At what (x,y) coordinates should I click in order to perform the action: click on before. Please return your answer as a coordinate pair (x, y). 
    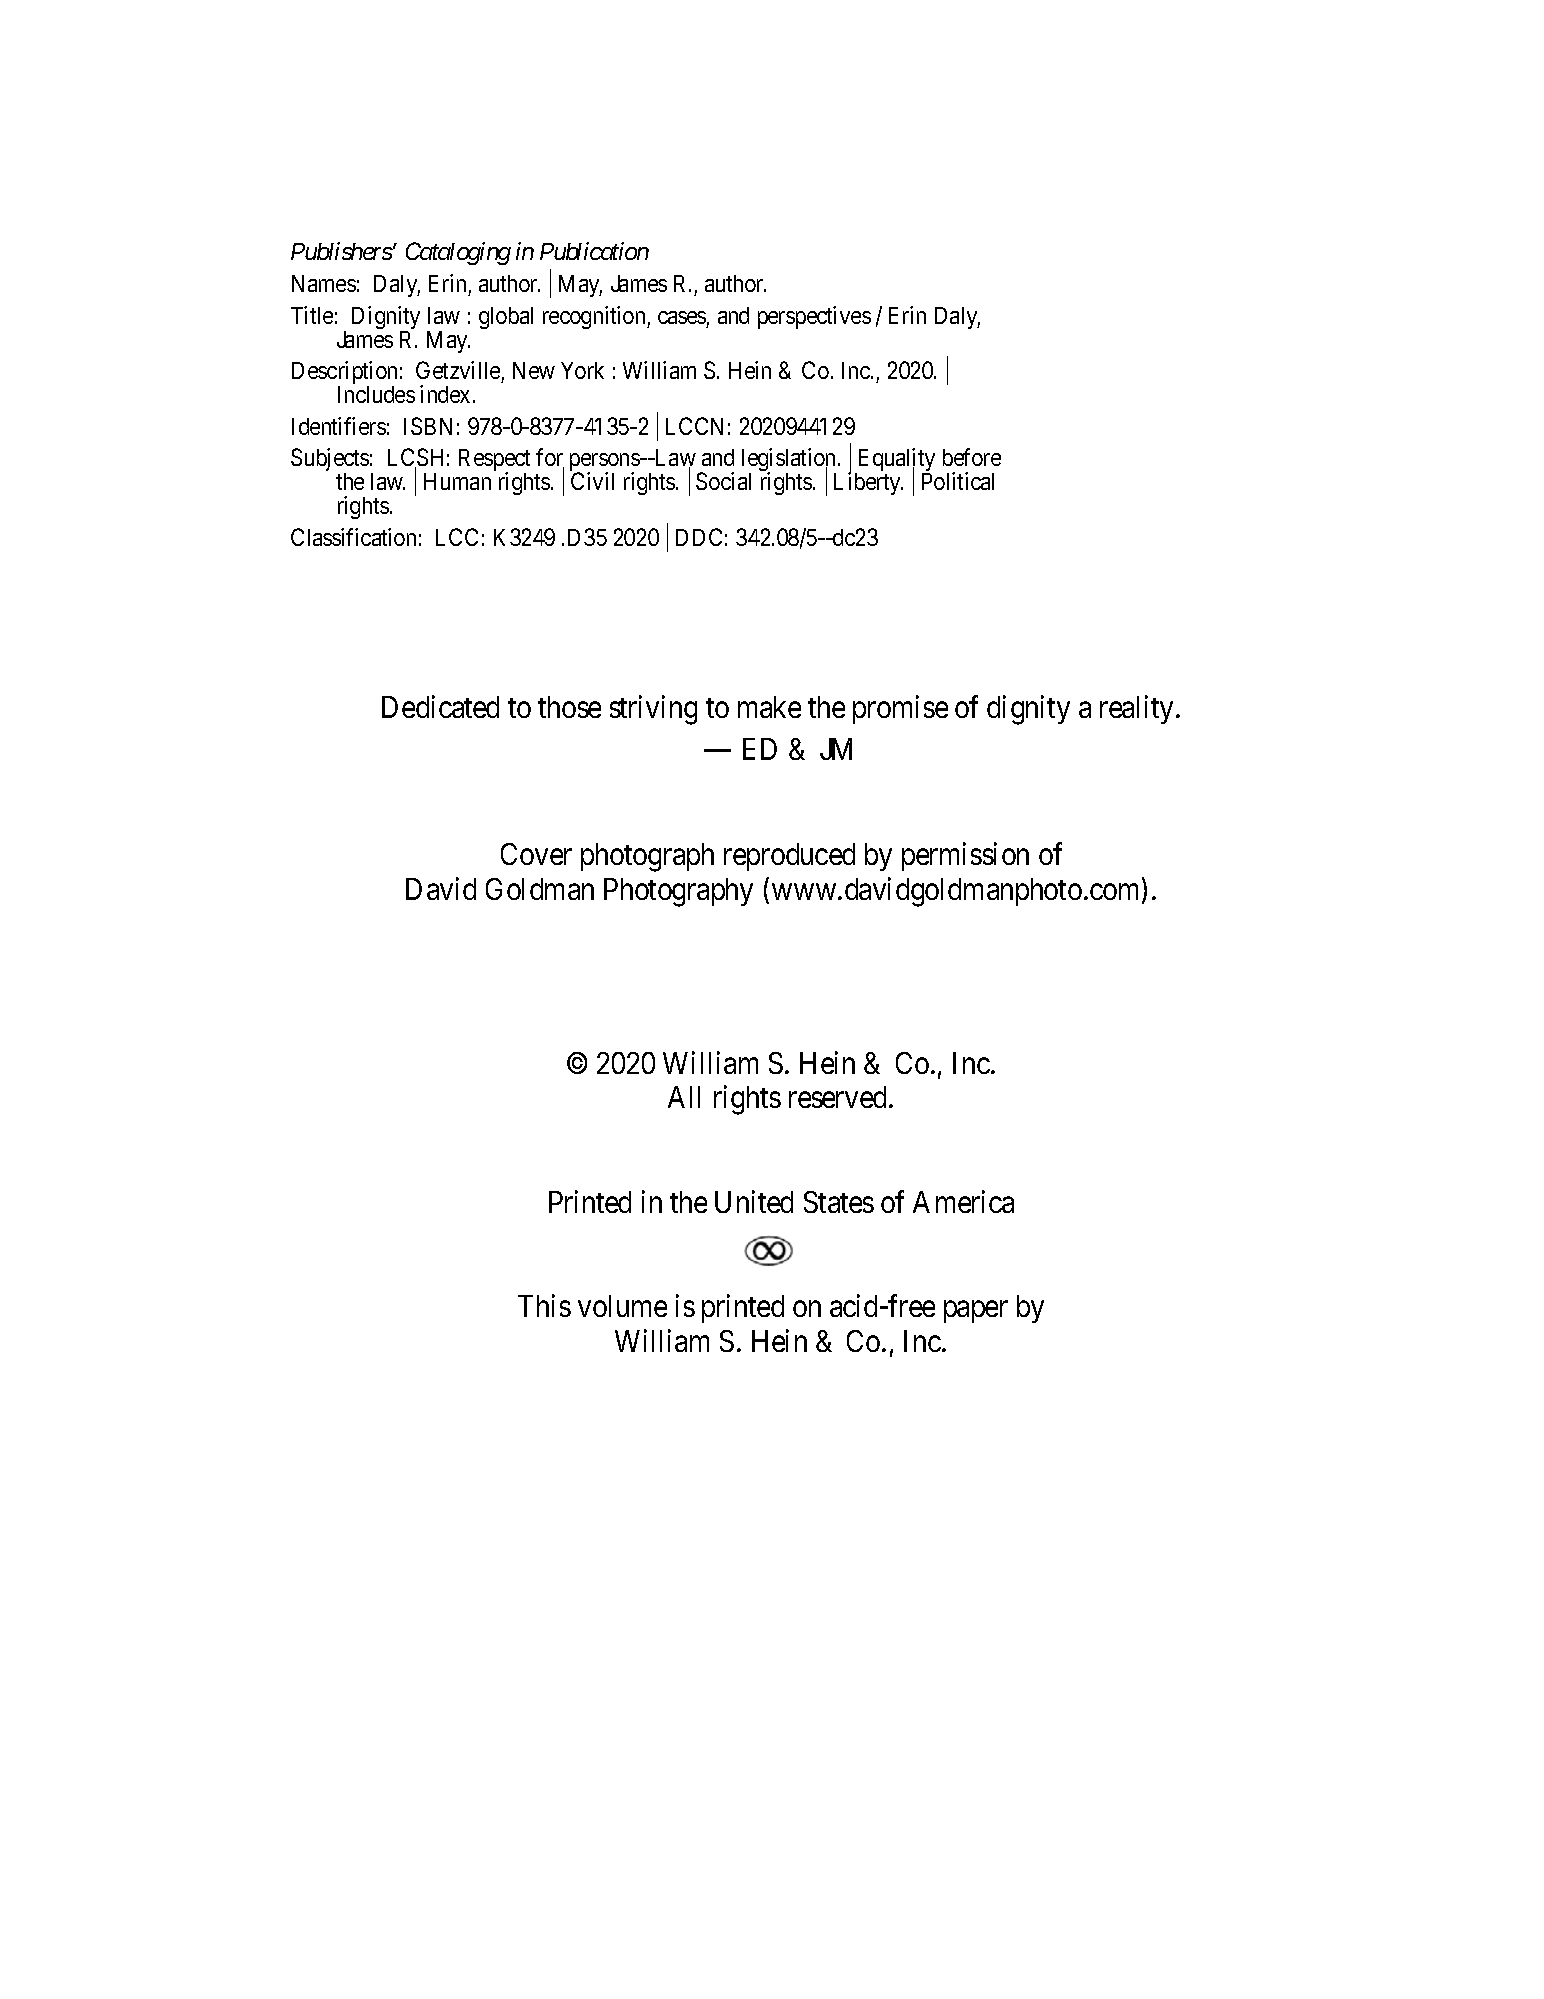
    Looking at the image, I should click on (972, 457).
